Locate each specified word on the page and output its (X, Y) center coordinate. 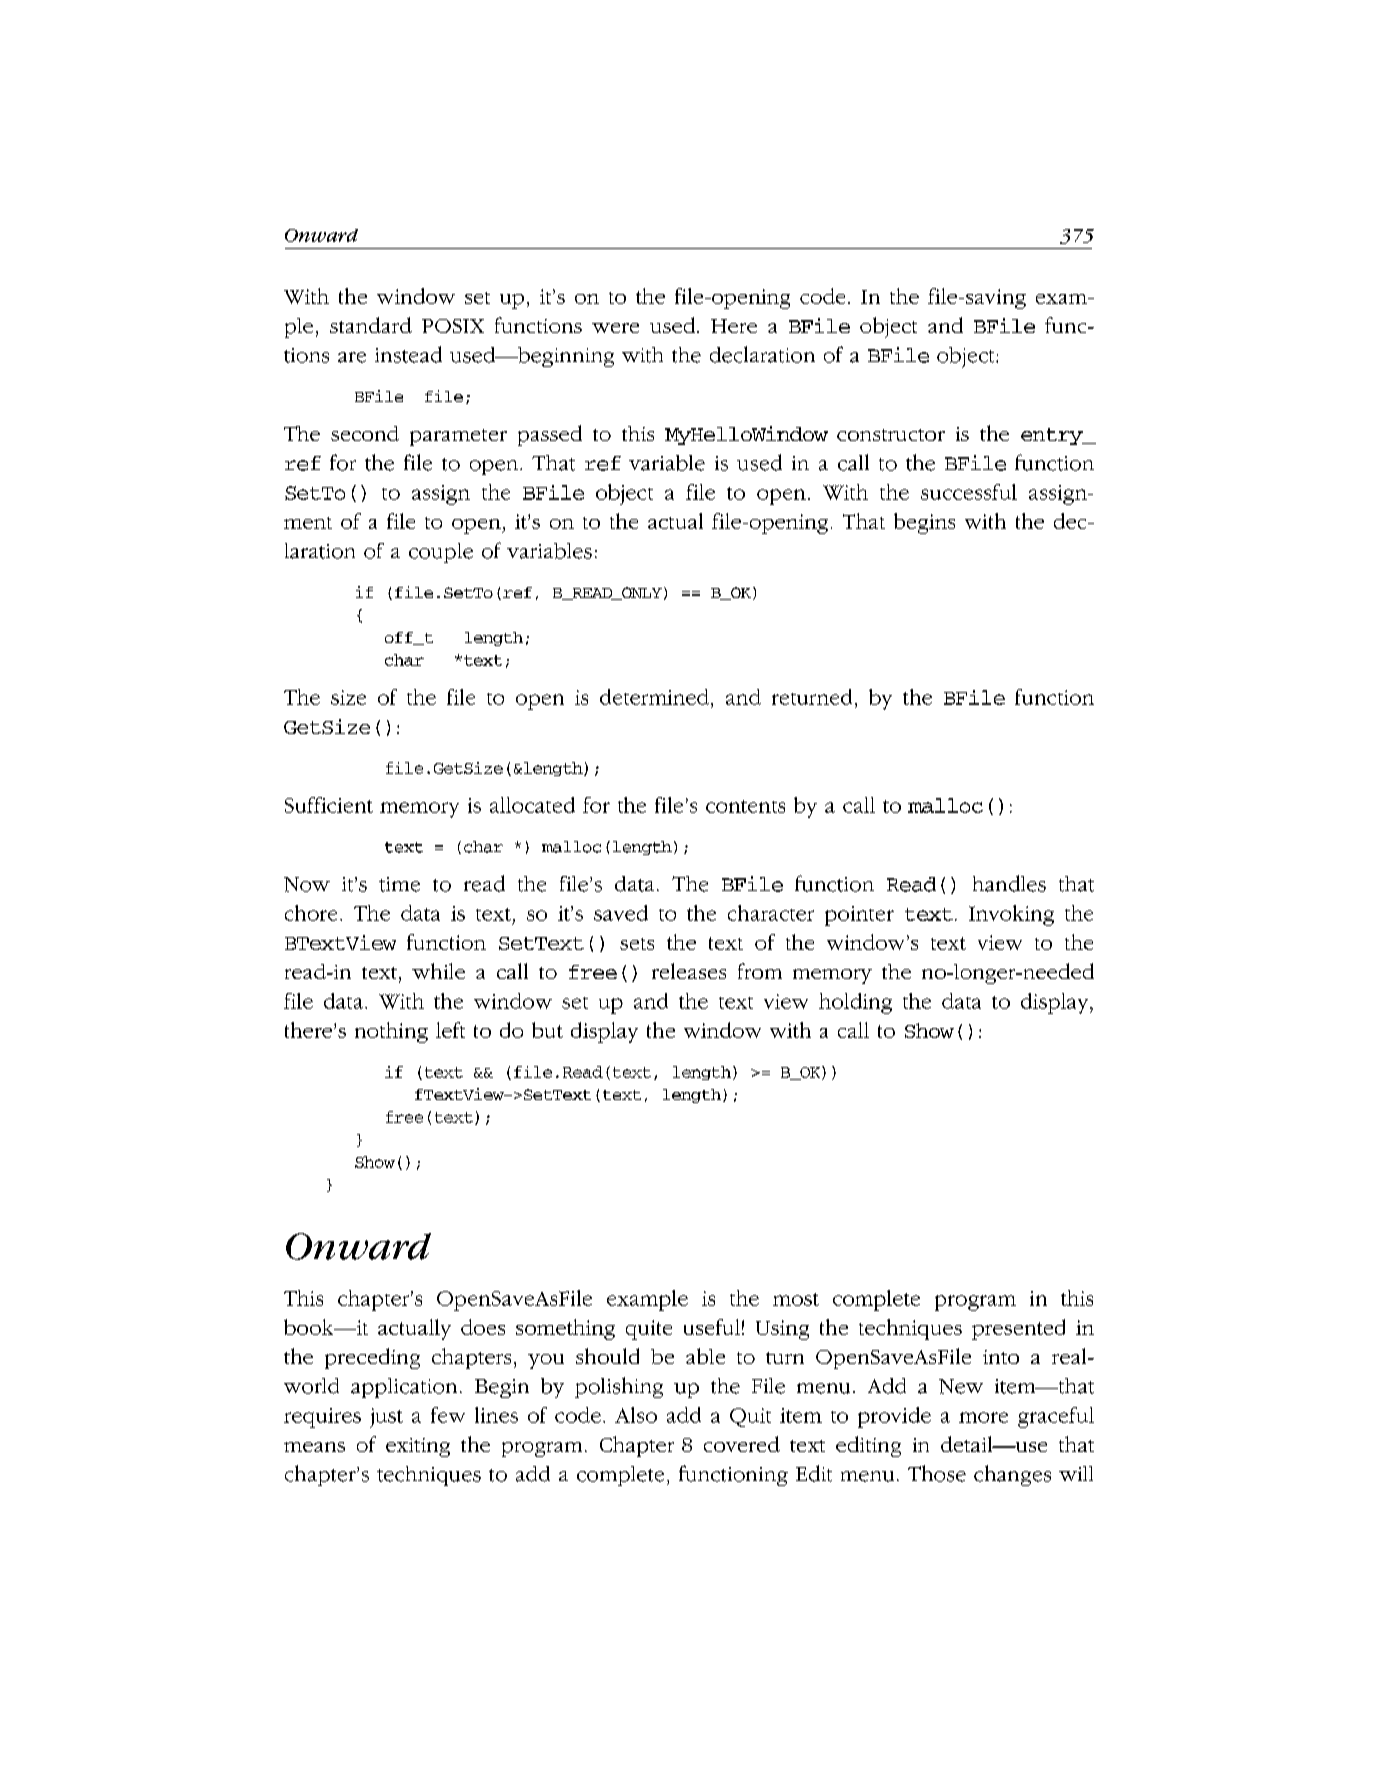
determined (654, 697)
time (399, 884)
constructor (891, 435)
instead (408, 354)
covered (742, 1444)
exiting (418, 1447)
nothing (391, 1032)
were (615, 328)
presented (1018, 1329)
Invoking (1011, 915)
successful (969, 492)
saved (621, 913)
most (796, 1299)
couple (441, 553)
